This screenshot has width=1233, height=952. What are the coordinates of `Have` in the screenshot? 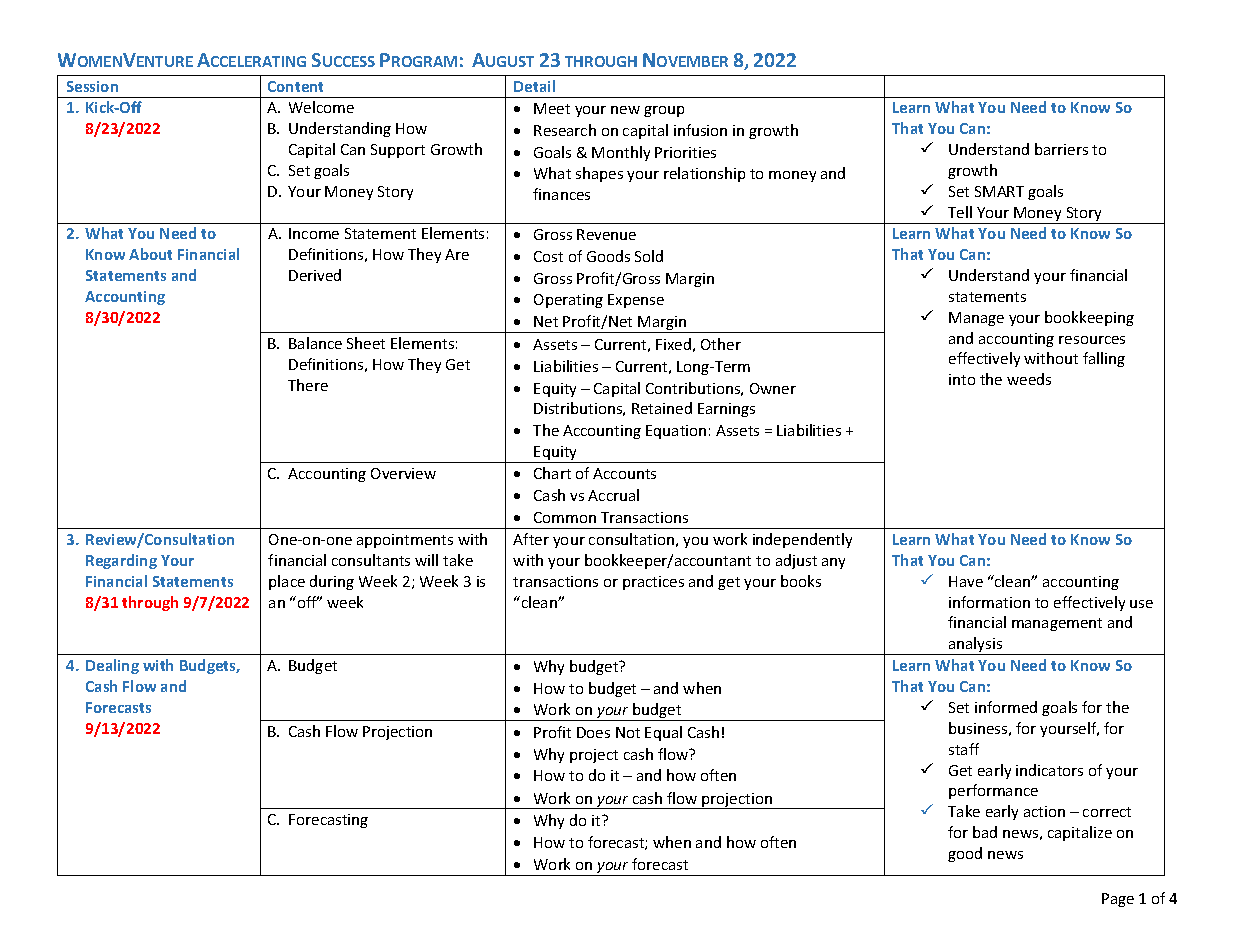 It's located at (966, 581).
